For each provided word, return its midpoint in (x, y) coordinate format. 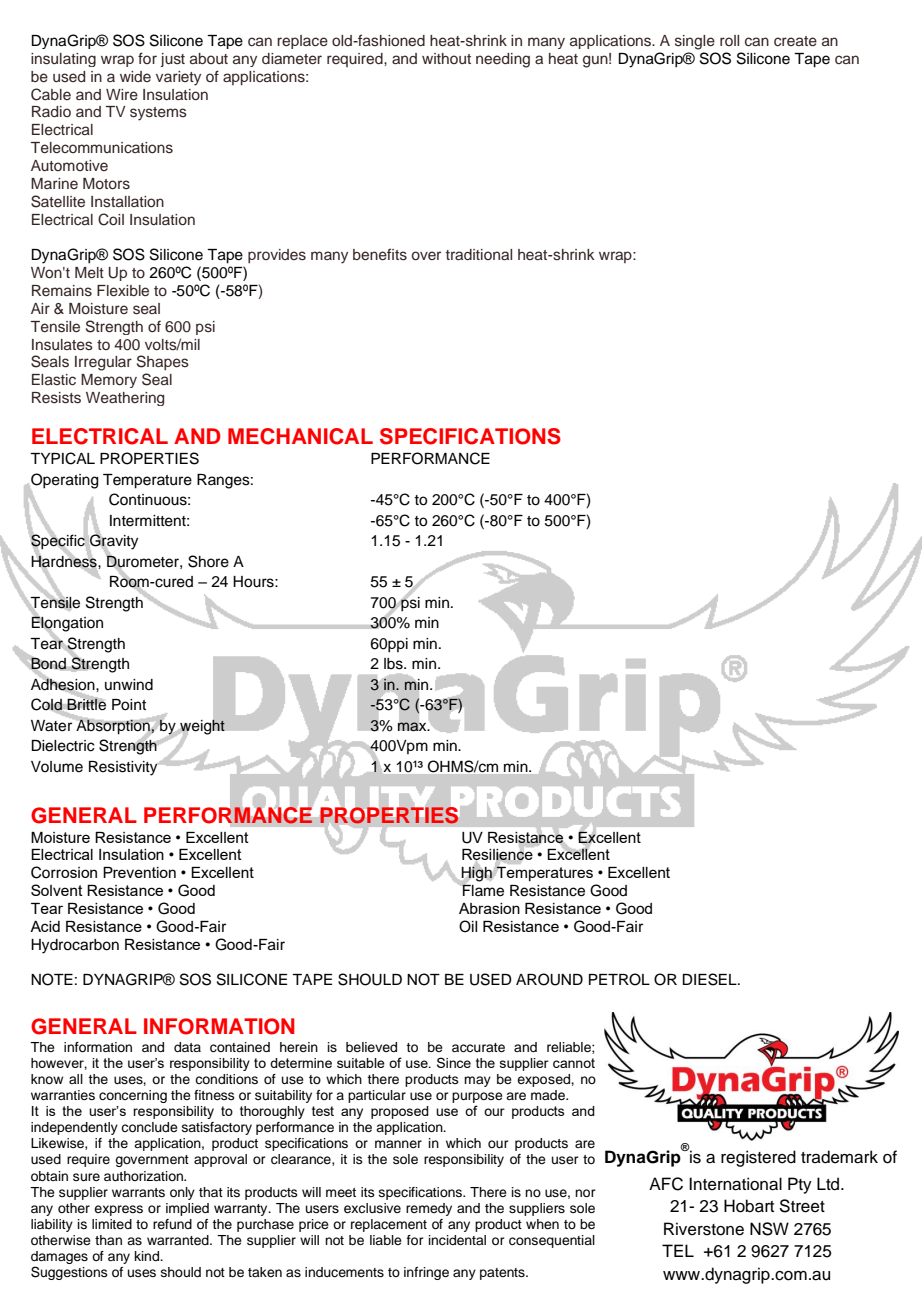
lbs (394, 664)
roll (729, 40)
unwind (129, 685)
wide (135, 76)
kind (148, 1256)
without (446, 58)
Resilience (497, 855)
